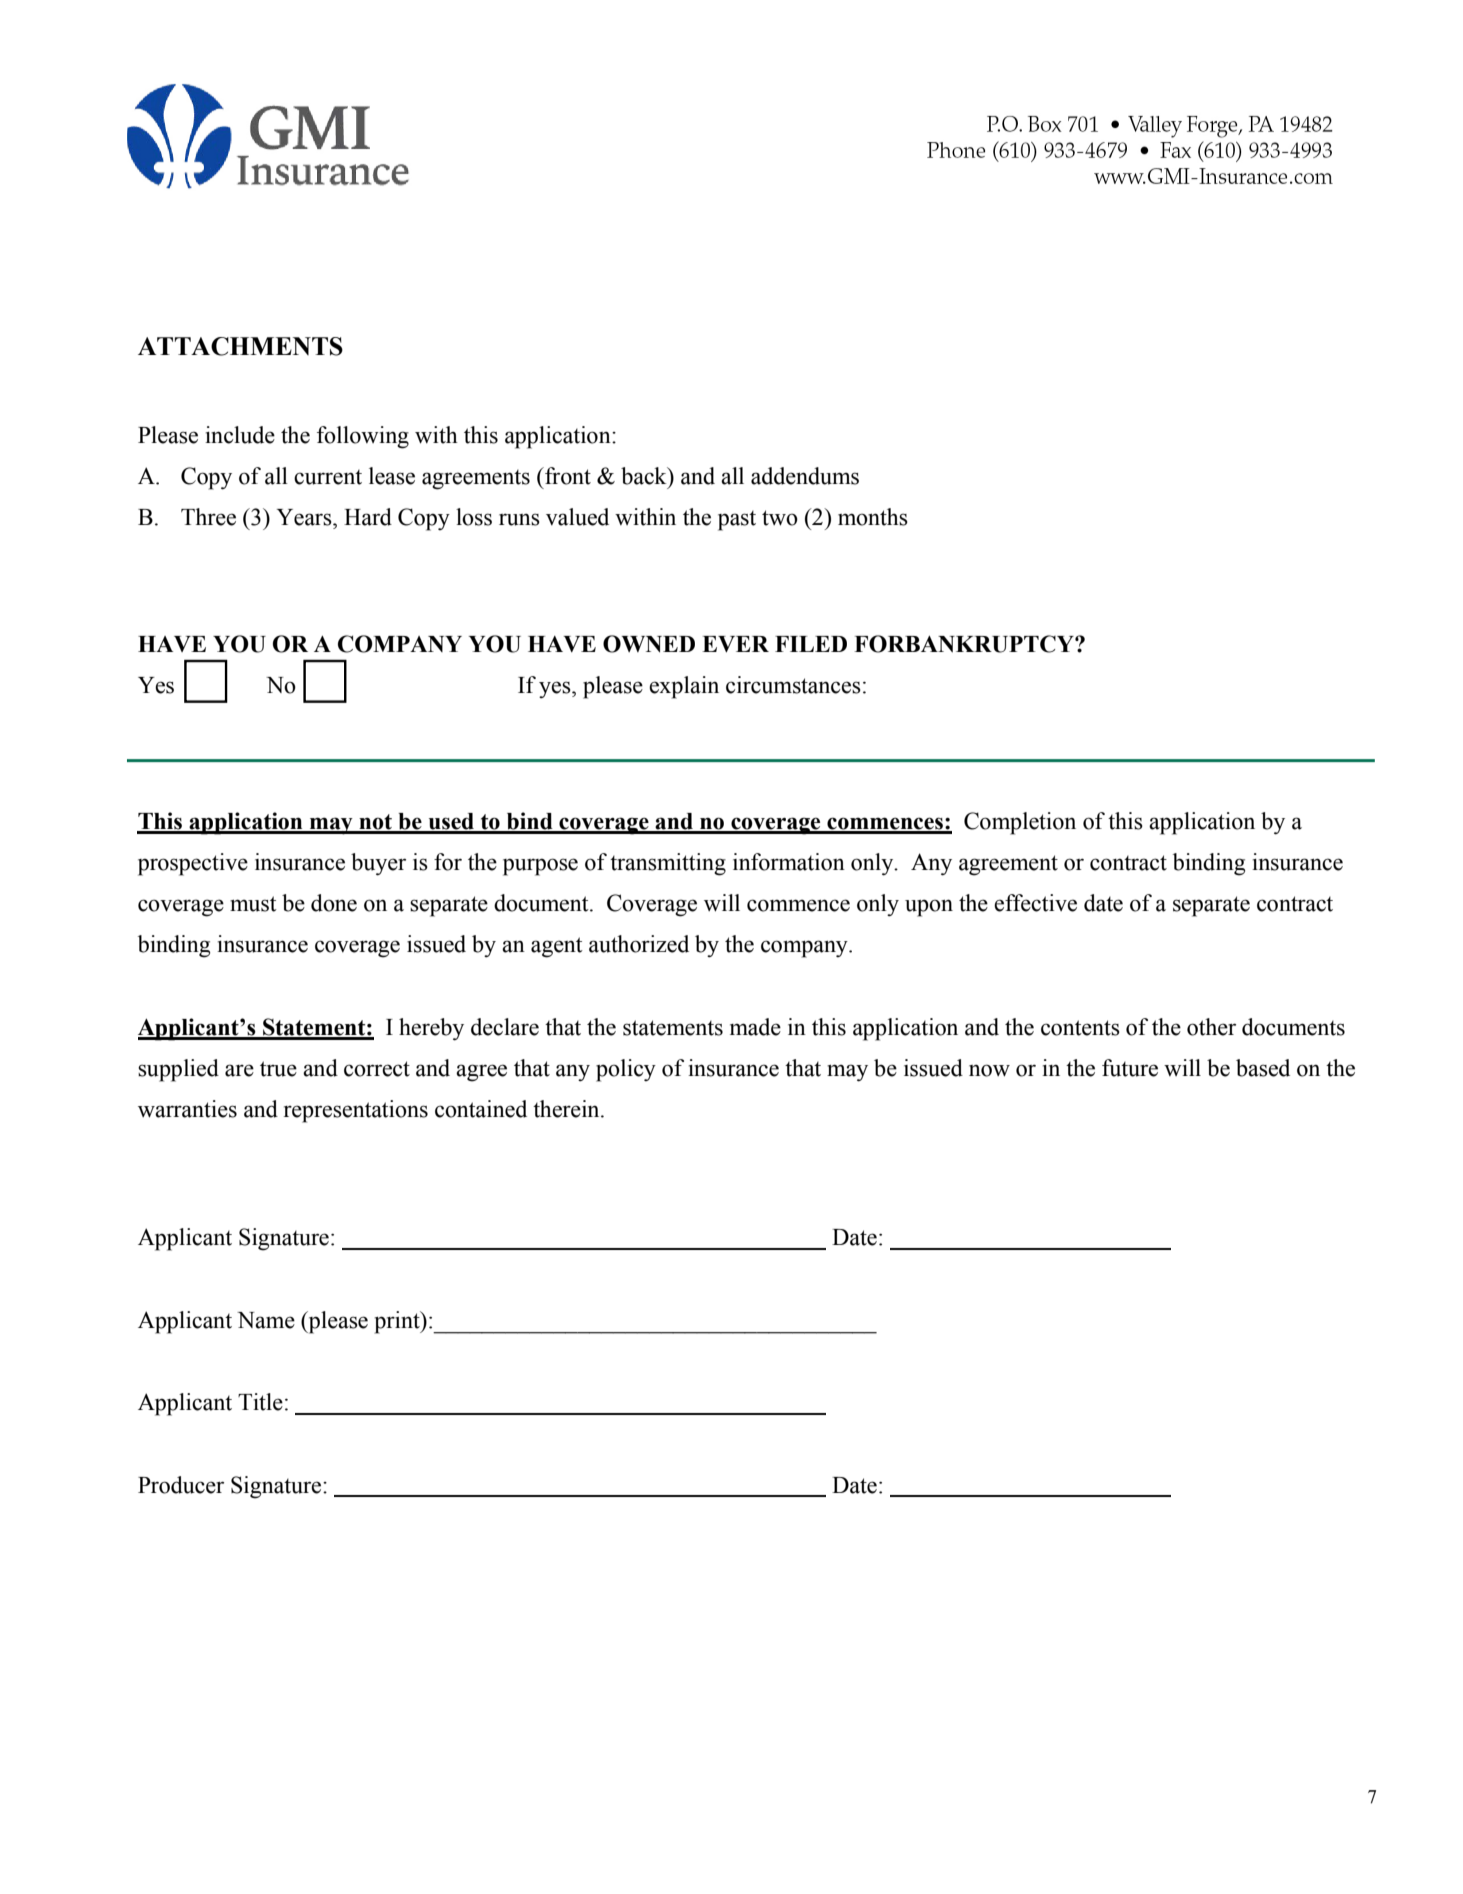 This screenshot has width=1463, height=1894. Describe the element at coordinates (1020, 823) in the screenshot. I see `Completion` at that location.
